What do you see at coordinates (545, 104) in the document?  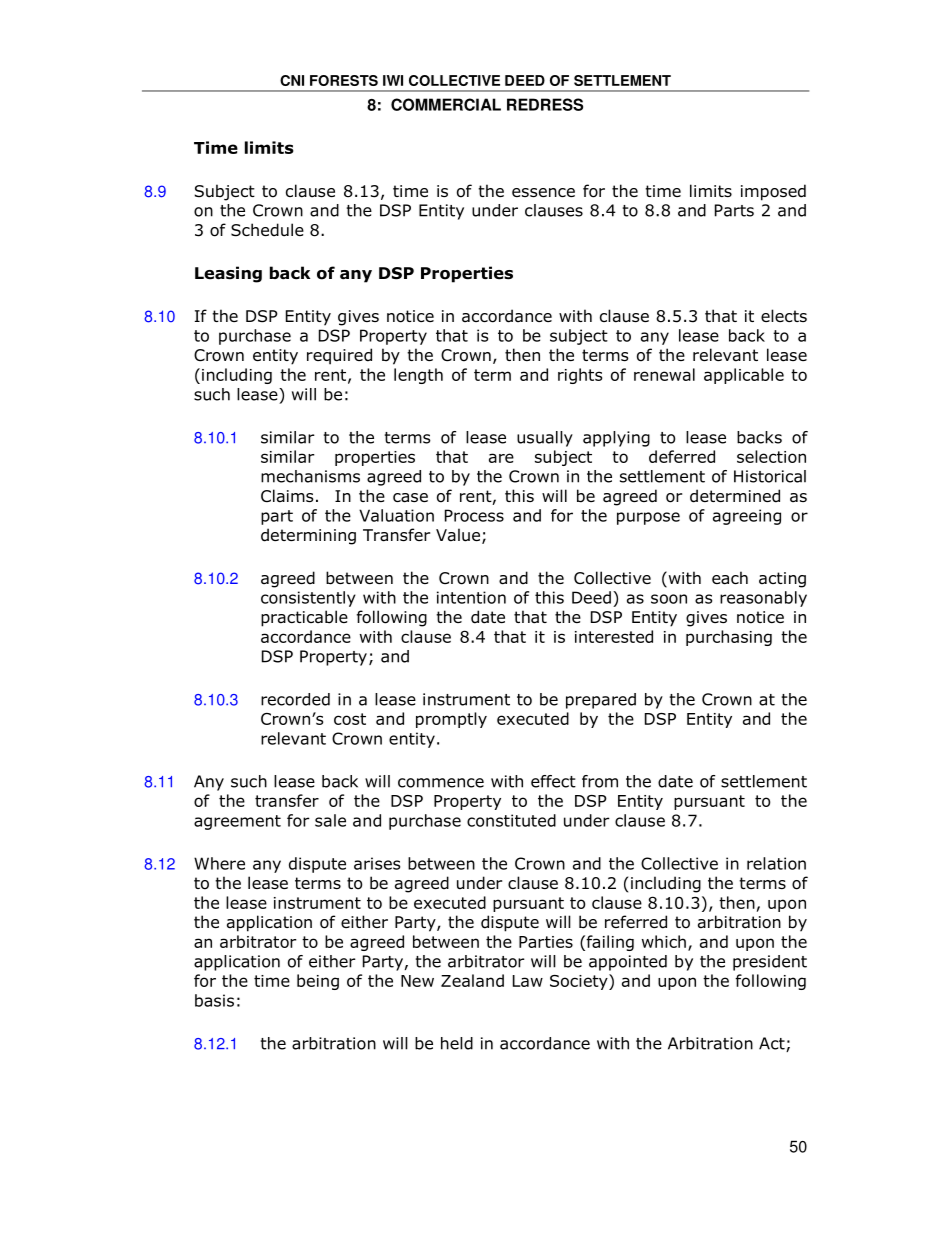 I see `REDRESS` at bounding box center [545, 104].
